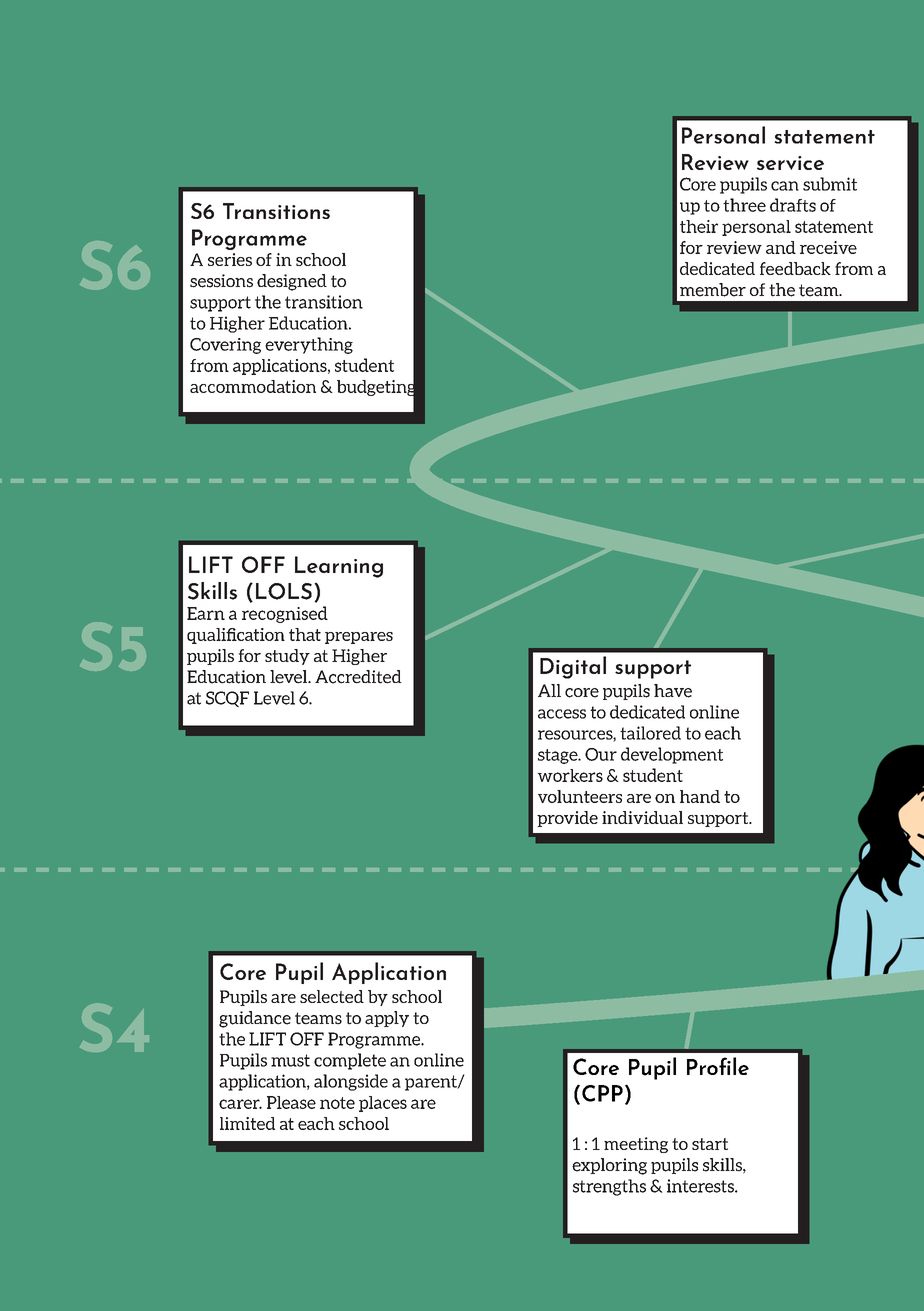 The width and height of the image is (924, 1311). I want to click on everything, so click(309, 345).
